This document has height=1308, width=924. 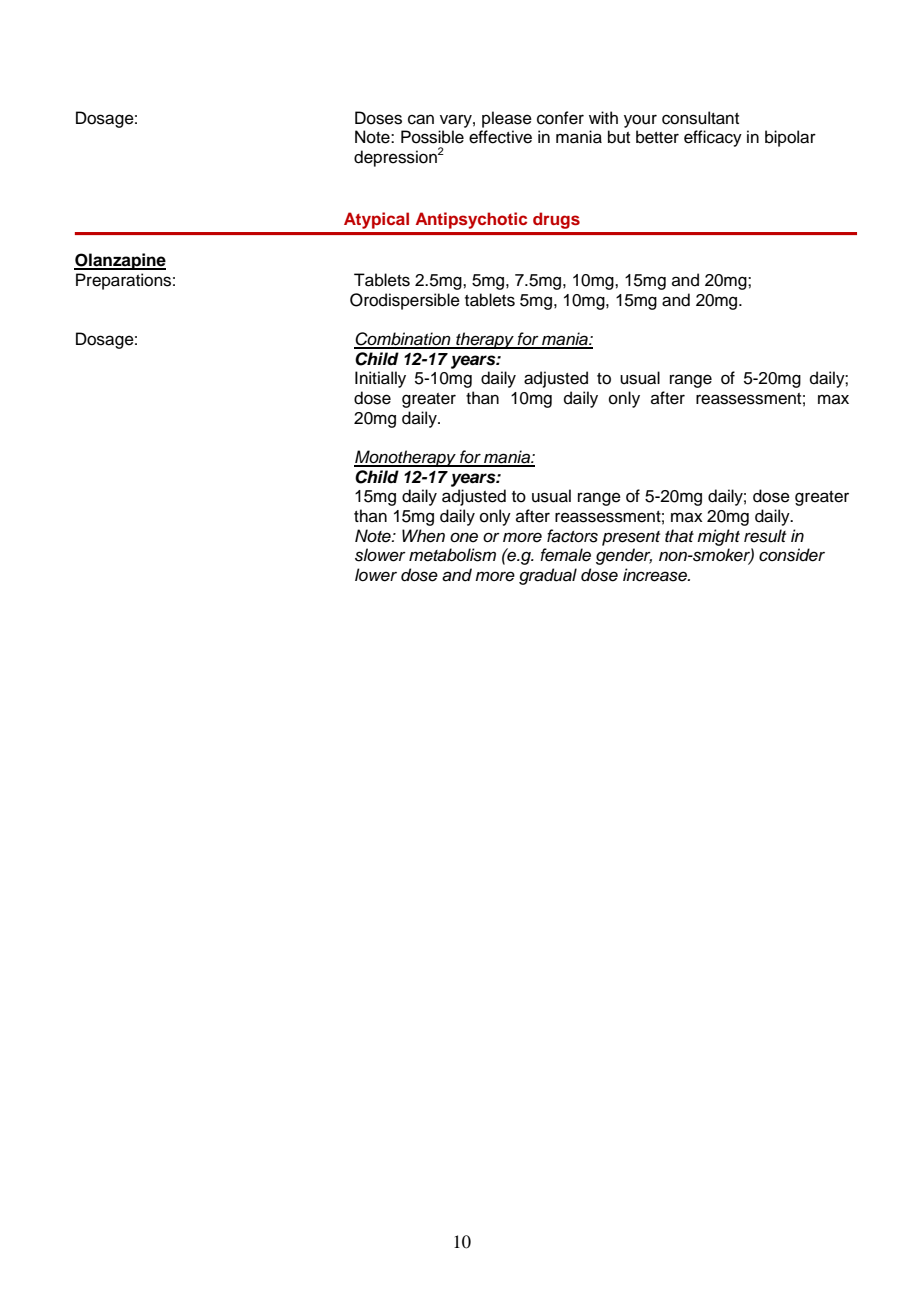 What do you see at coordinates (403, 340) in the document?
I see `Combination` at bounding box center [403, 340].
